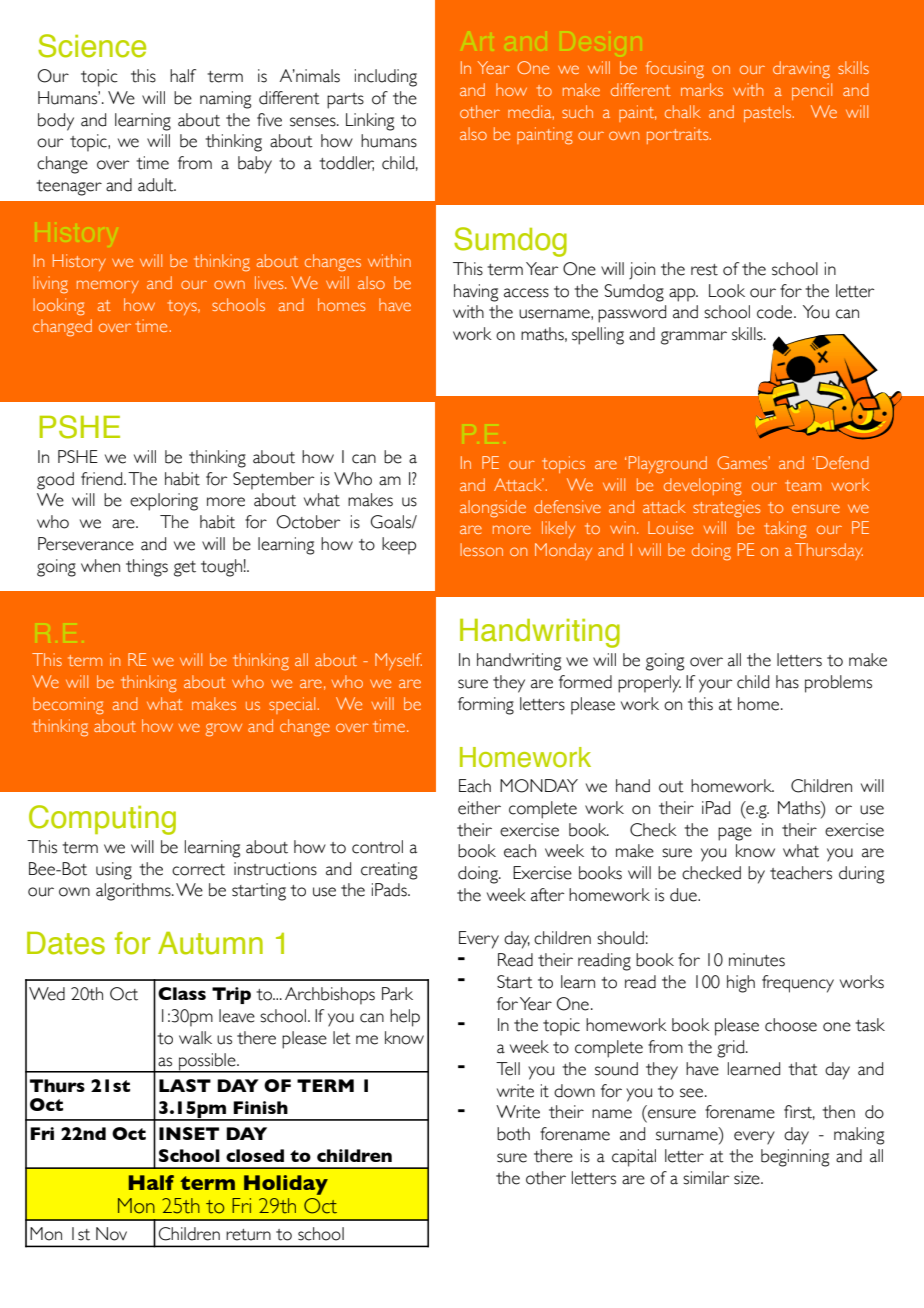  What do you see at coordinates (513, 1134) in the screenshot?
I see `both` at bounding box center [513, 1134].
